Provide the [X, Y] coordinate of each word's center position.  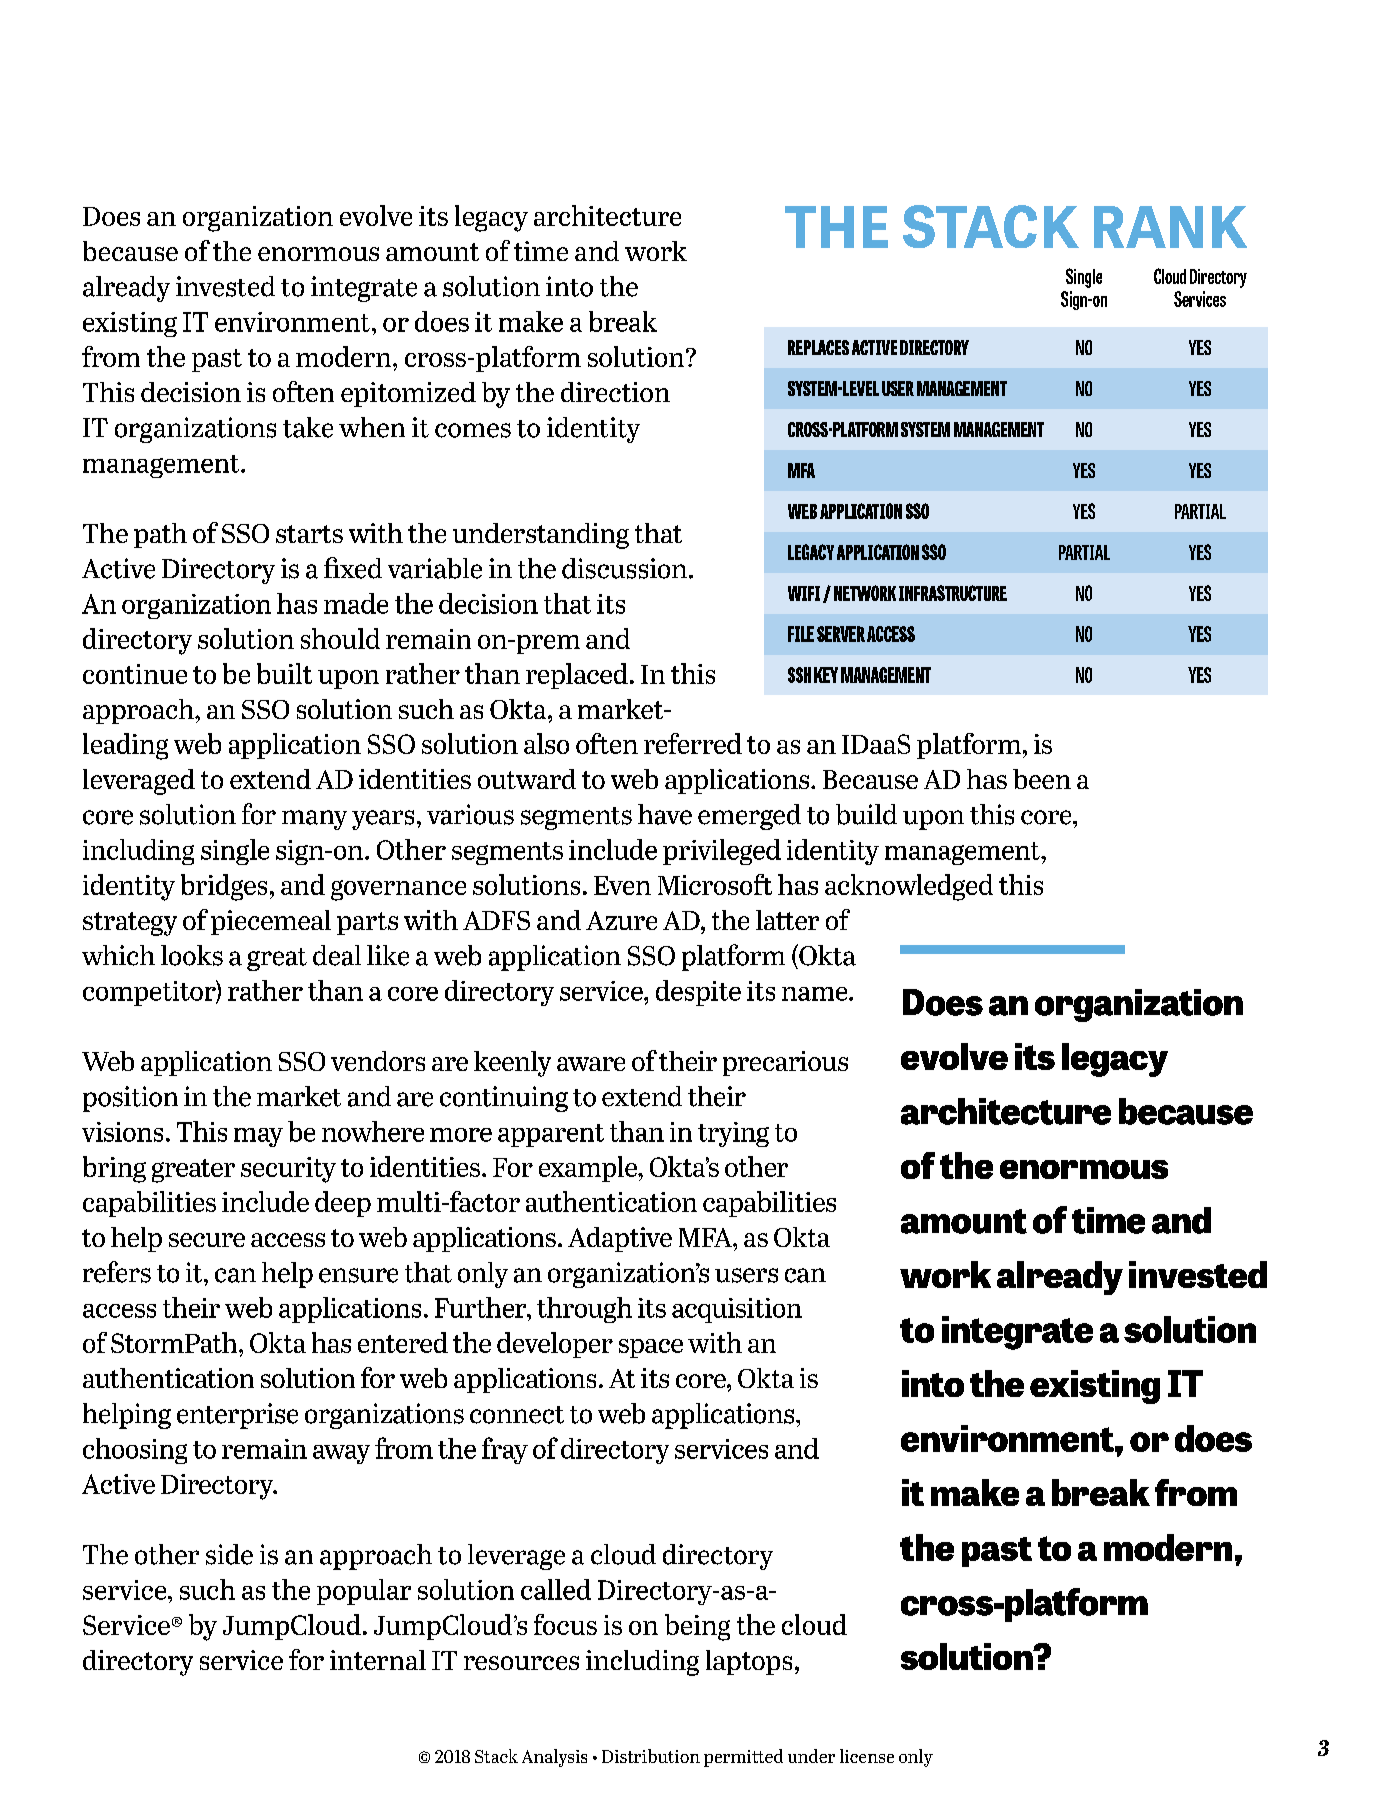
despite [698, 993]
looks [192, 955]
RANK [1170, 227]
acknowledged [909, 887]
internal [378, 1660]
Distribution [651, 1756]
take [308, 427]
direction [615, 392]
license [867, 1756]
